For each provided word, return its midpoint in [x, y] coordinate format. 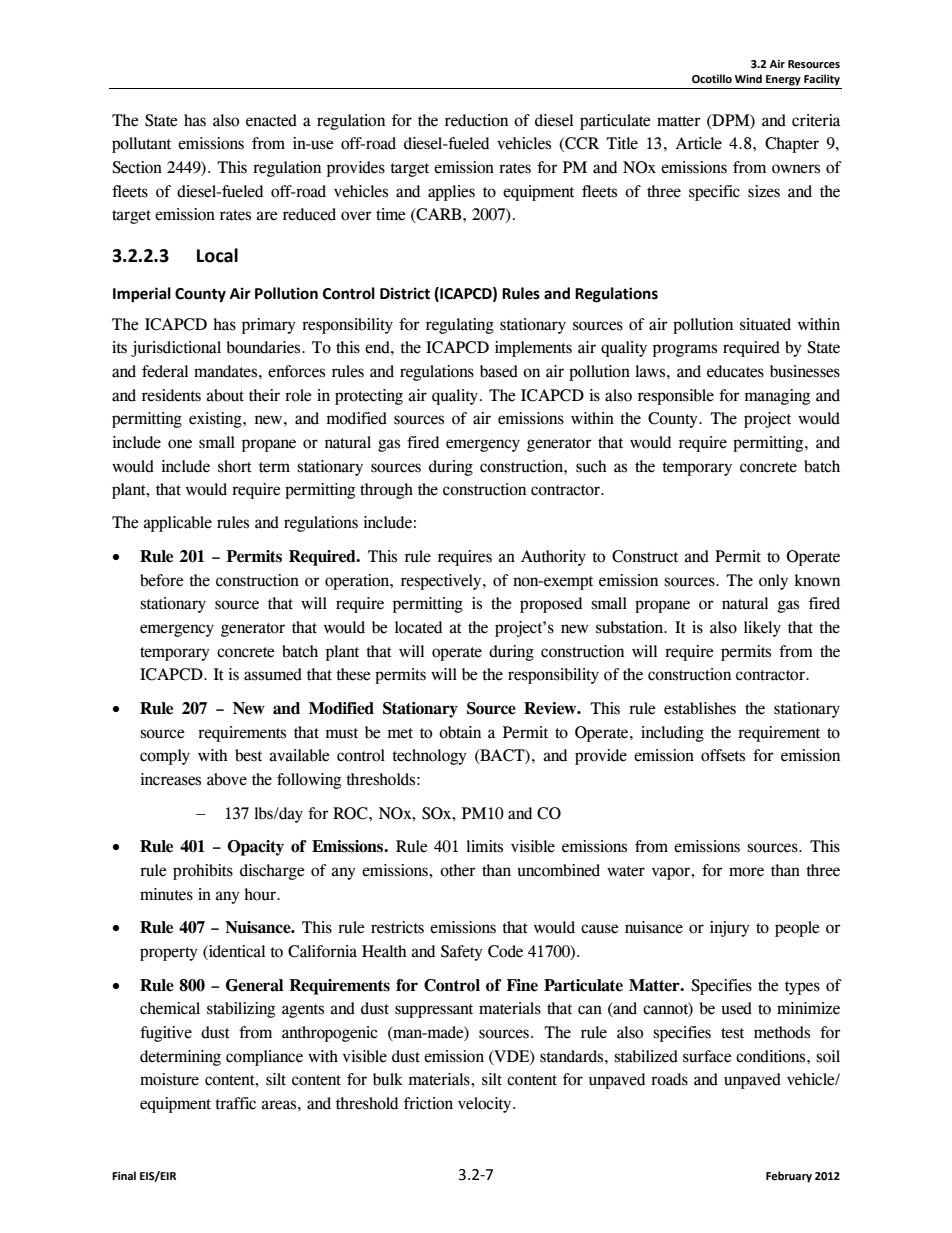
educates [735, 371]
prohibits [203, 872]
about [225, 395]
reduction [476, 120]
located [418, 627]
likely [762, 629]
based [499, 371]
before [162, 580]
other [458, 870]
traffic [235, 1103]
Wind [748, 78]
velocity [486, 1105]
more [746, 872]
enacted [271, 120]
